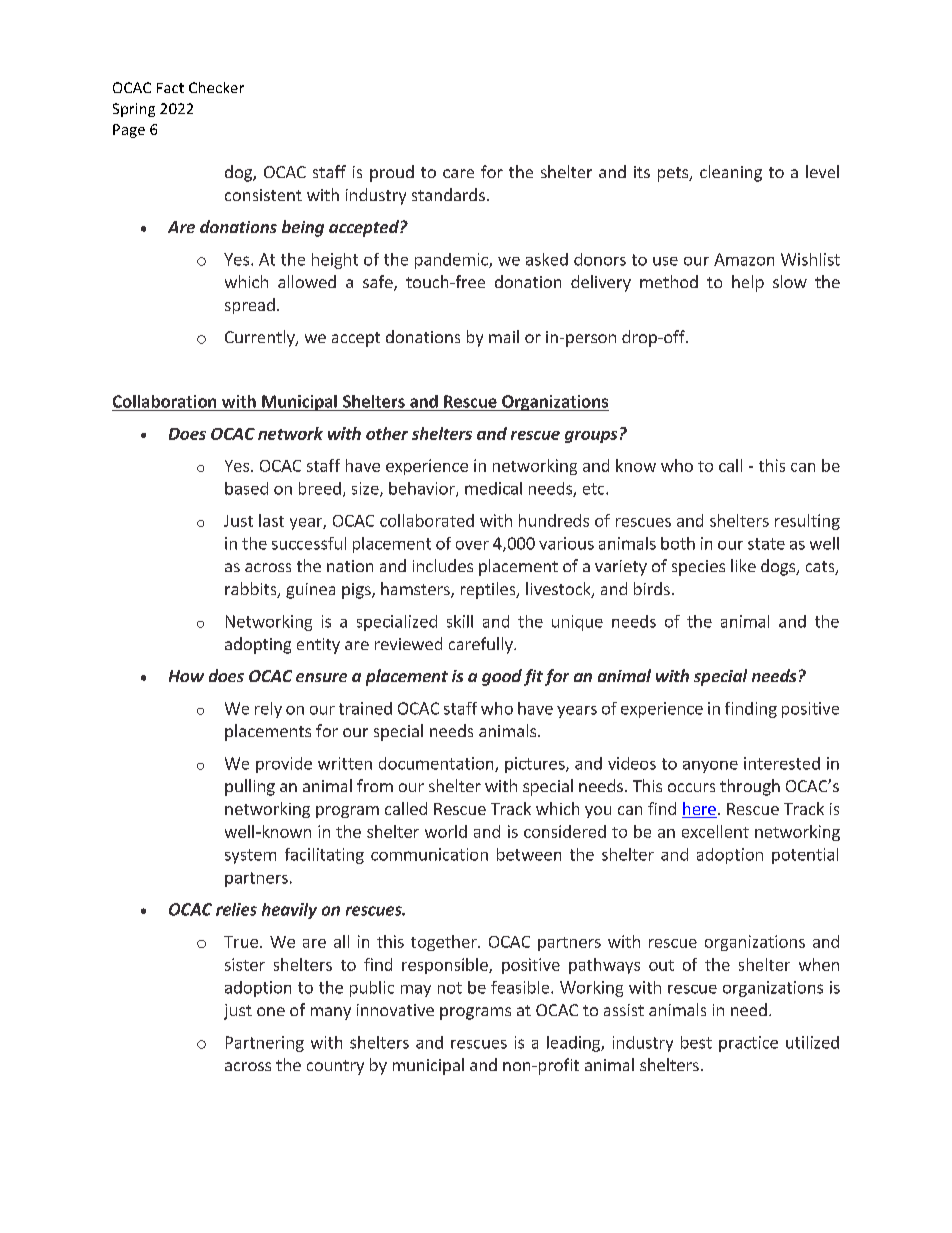 The width and height of the screenshot is (952, 1233). Describe the element at coordinates (164, 401) in the screenshot. I see `Collaboration` at that location.
